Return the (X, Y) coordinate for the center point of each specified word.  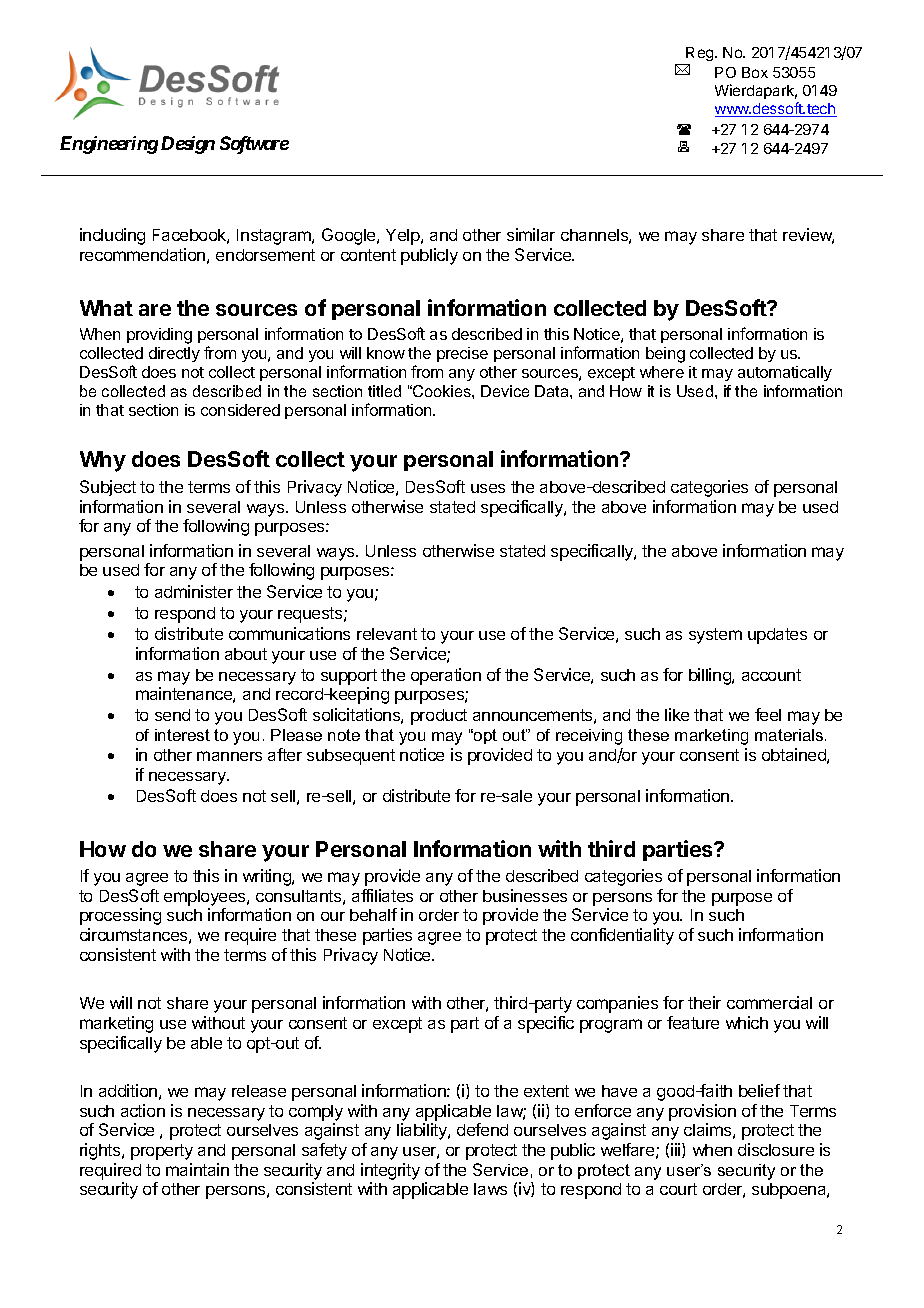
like (677, 714)
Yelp (404, 237)
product (439, 717)
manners (229, 756)
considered (240, 410)
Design (188, 145)
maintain (197, 1169)
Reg (701, 54)
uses (488, 488)
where (662, 372)
